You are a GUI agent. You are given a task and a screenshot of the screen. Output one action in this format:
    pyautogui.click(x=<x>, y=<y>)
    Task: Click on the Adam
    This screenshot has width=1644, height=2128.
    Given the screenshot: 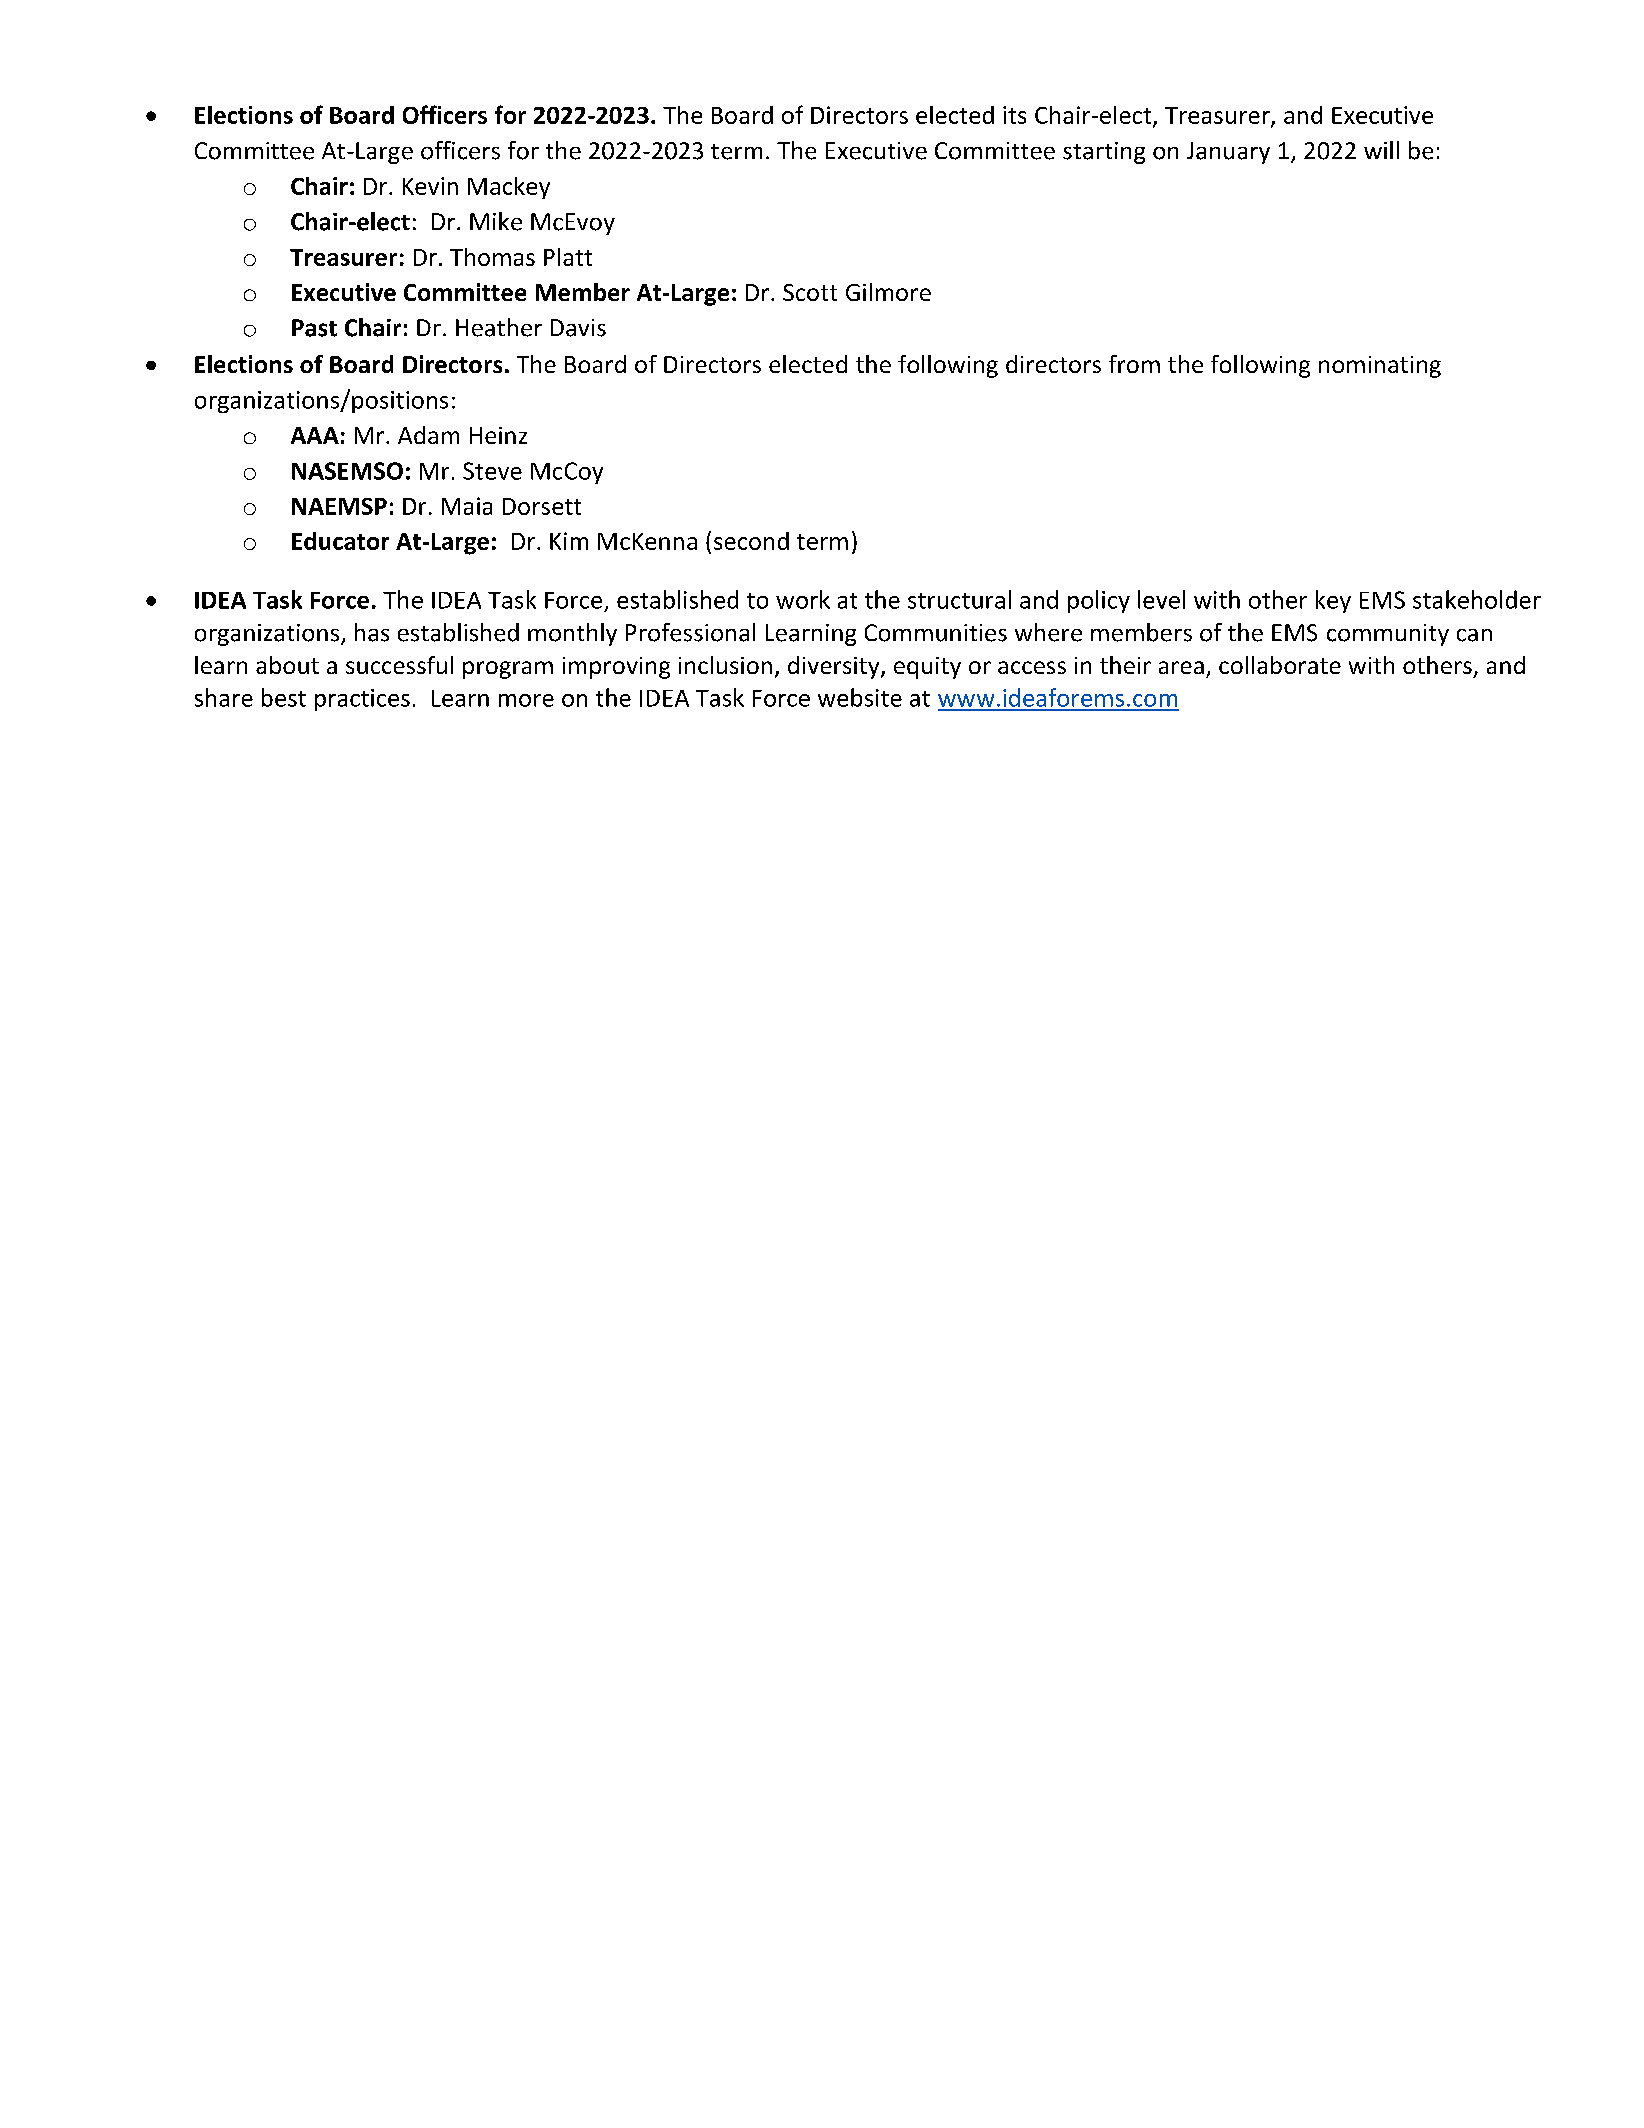 What is the action you would take?
    pyautogui.click(x=428, y=435)
